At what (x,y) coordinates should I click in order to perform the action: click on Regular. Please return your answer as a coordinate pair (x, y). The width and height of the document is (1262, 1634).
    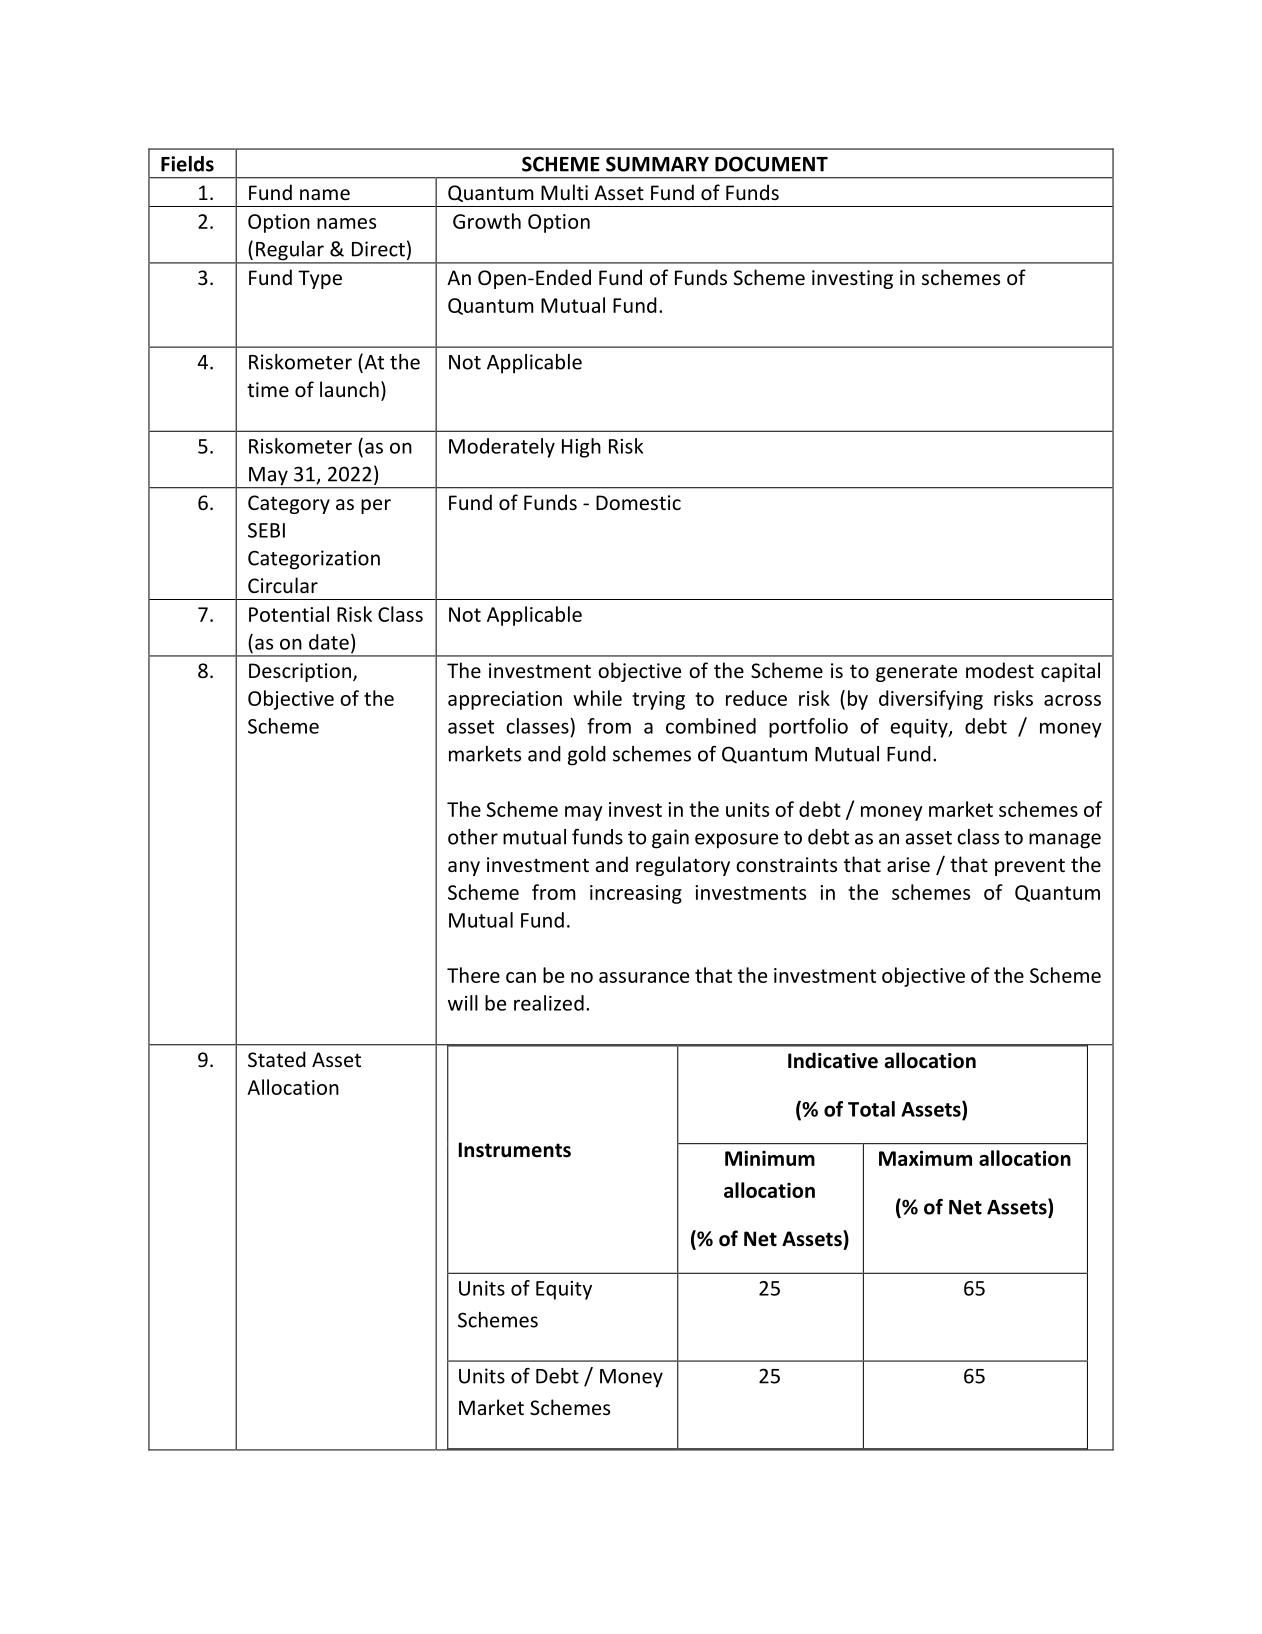
    Looking at the image, I should click on (290, 252).
